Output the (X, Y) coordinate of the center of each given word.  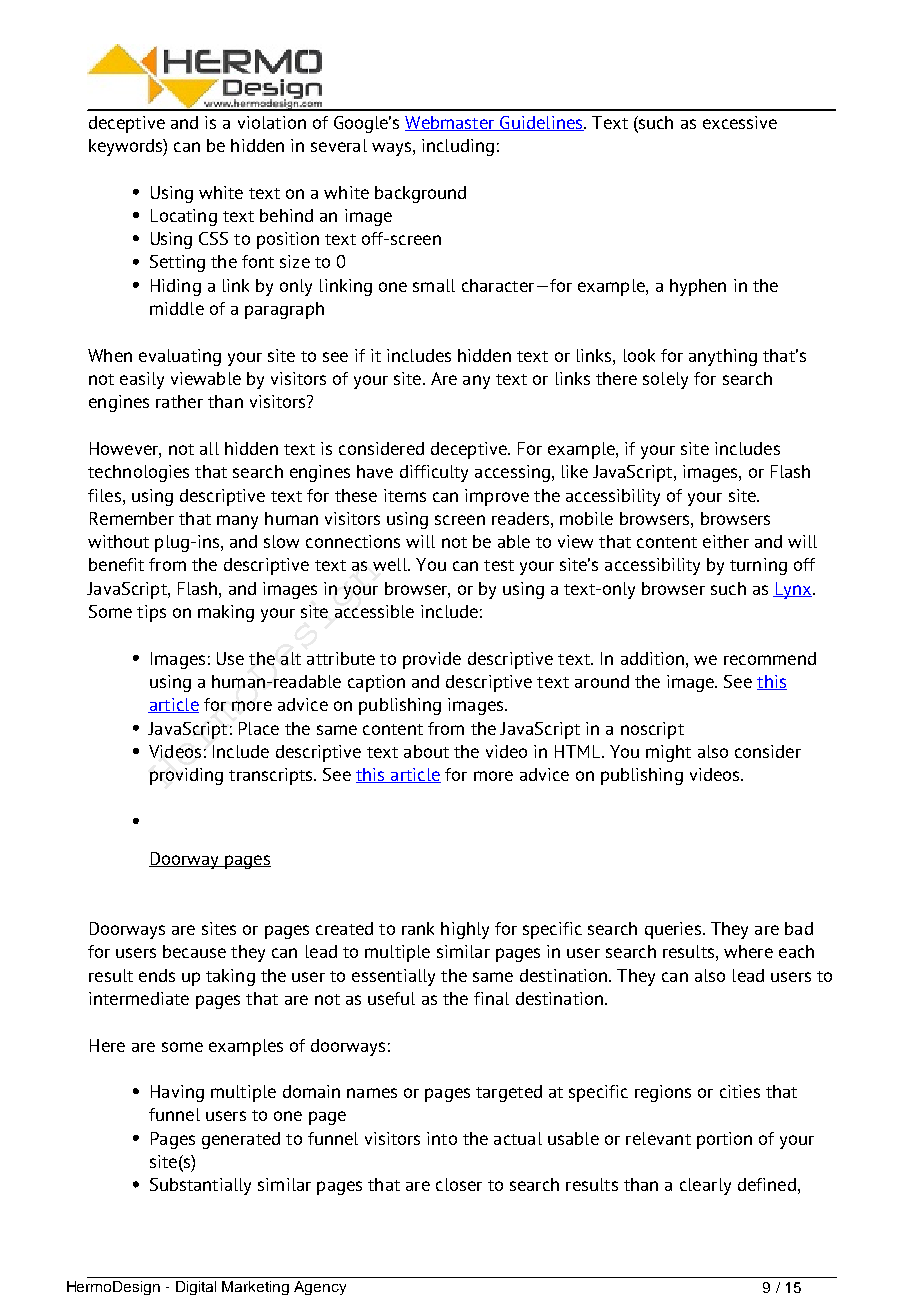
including (458, 147)
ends (157, 975)
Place (259, 728)
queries (673, 930)
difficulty (434, 473)
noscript (652, 730)
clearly (705, 1186)
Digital (196, 1288)
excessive (740, 122)
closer (459, 1184)
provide (432, 660)
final (491, 998)
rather (179, 401)
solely (665, 380)
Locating (184, 217)
